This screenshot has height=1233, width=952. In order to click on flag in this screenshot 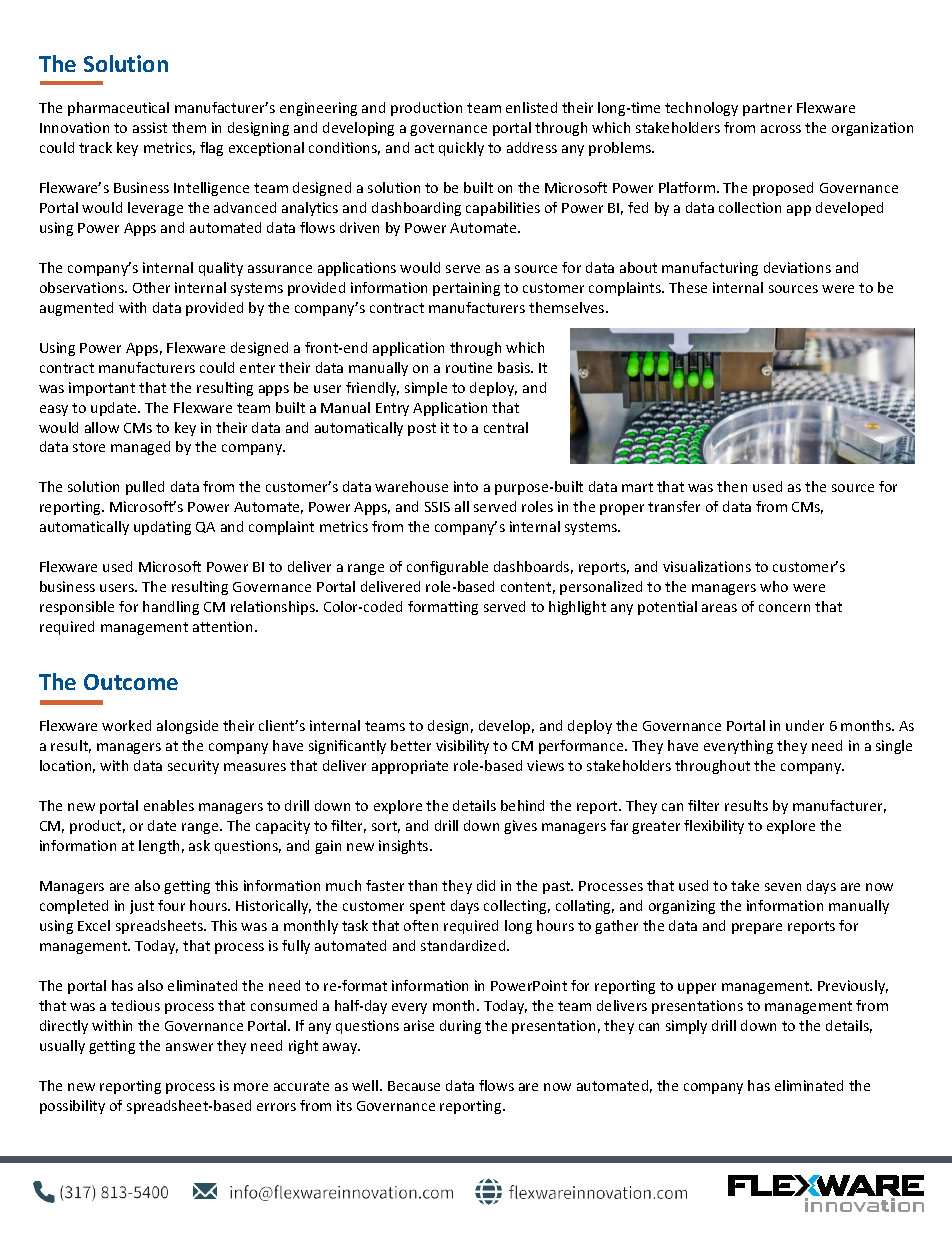, I will do `click(211, 149)`.
